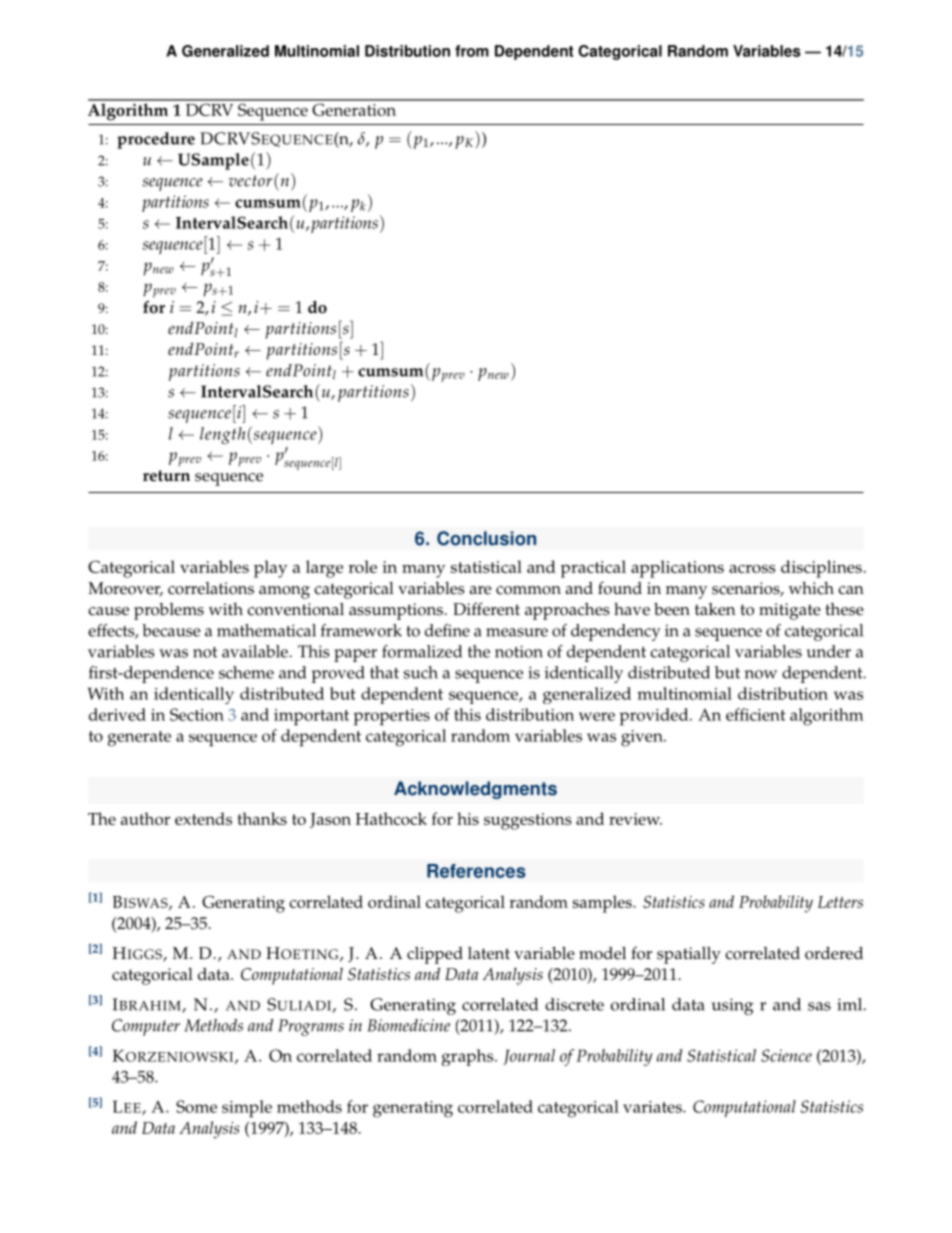  What do you see at coordinates (811, 588) in the screenshot?
I see `which` at bounding box center [811, 588].
